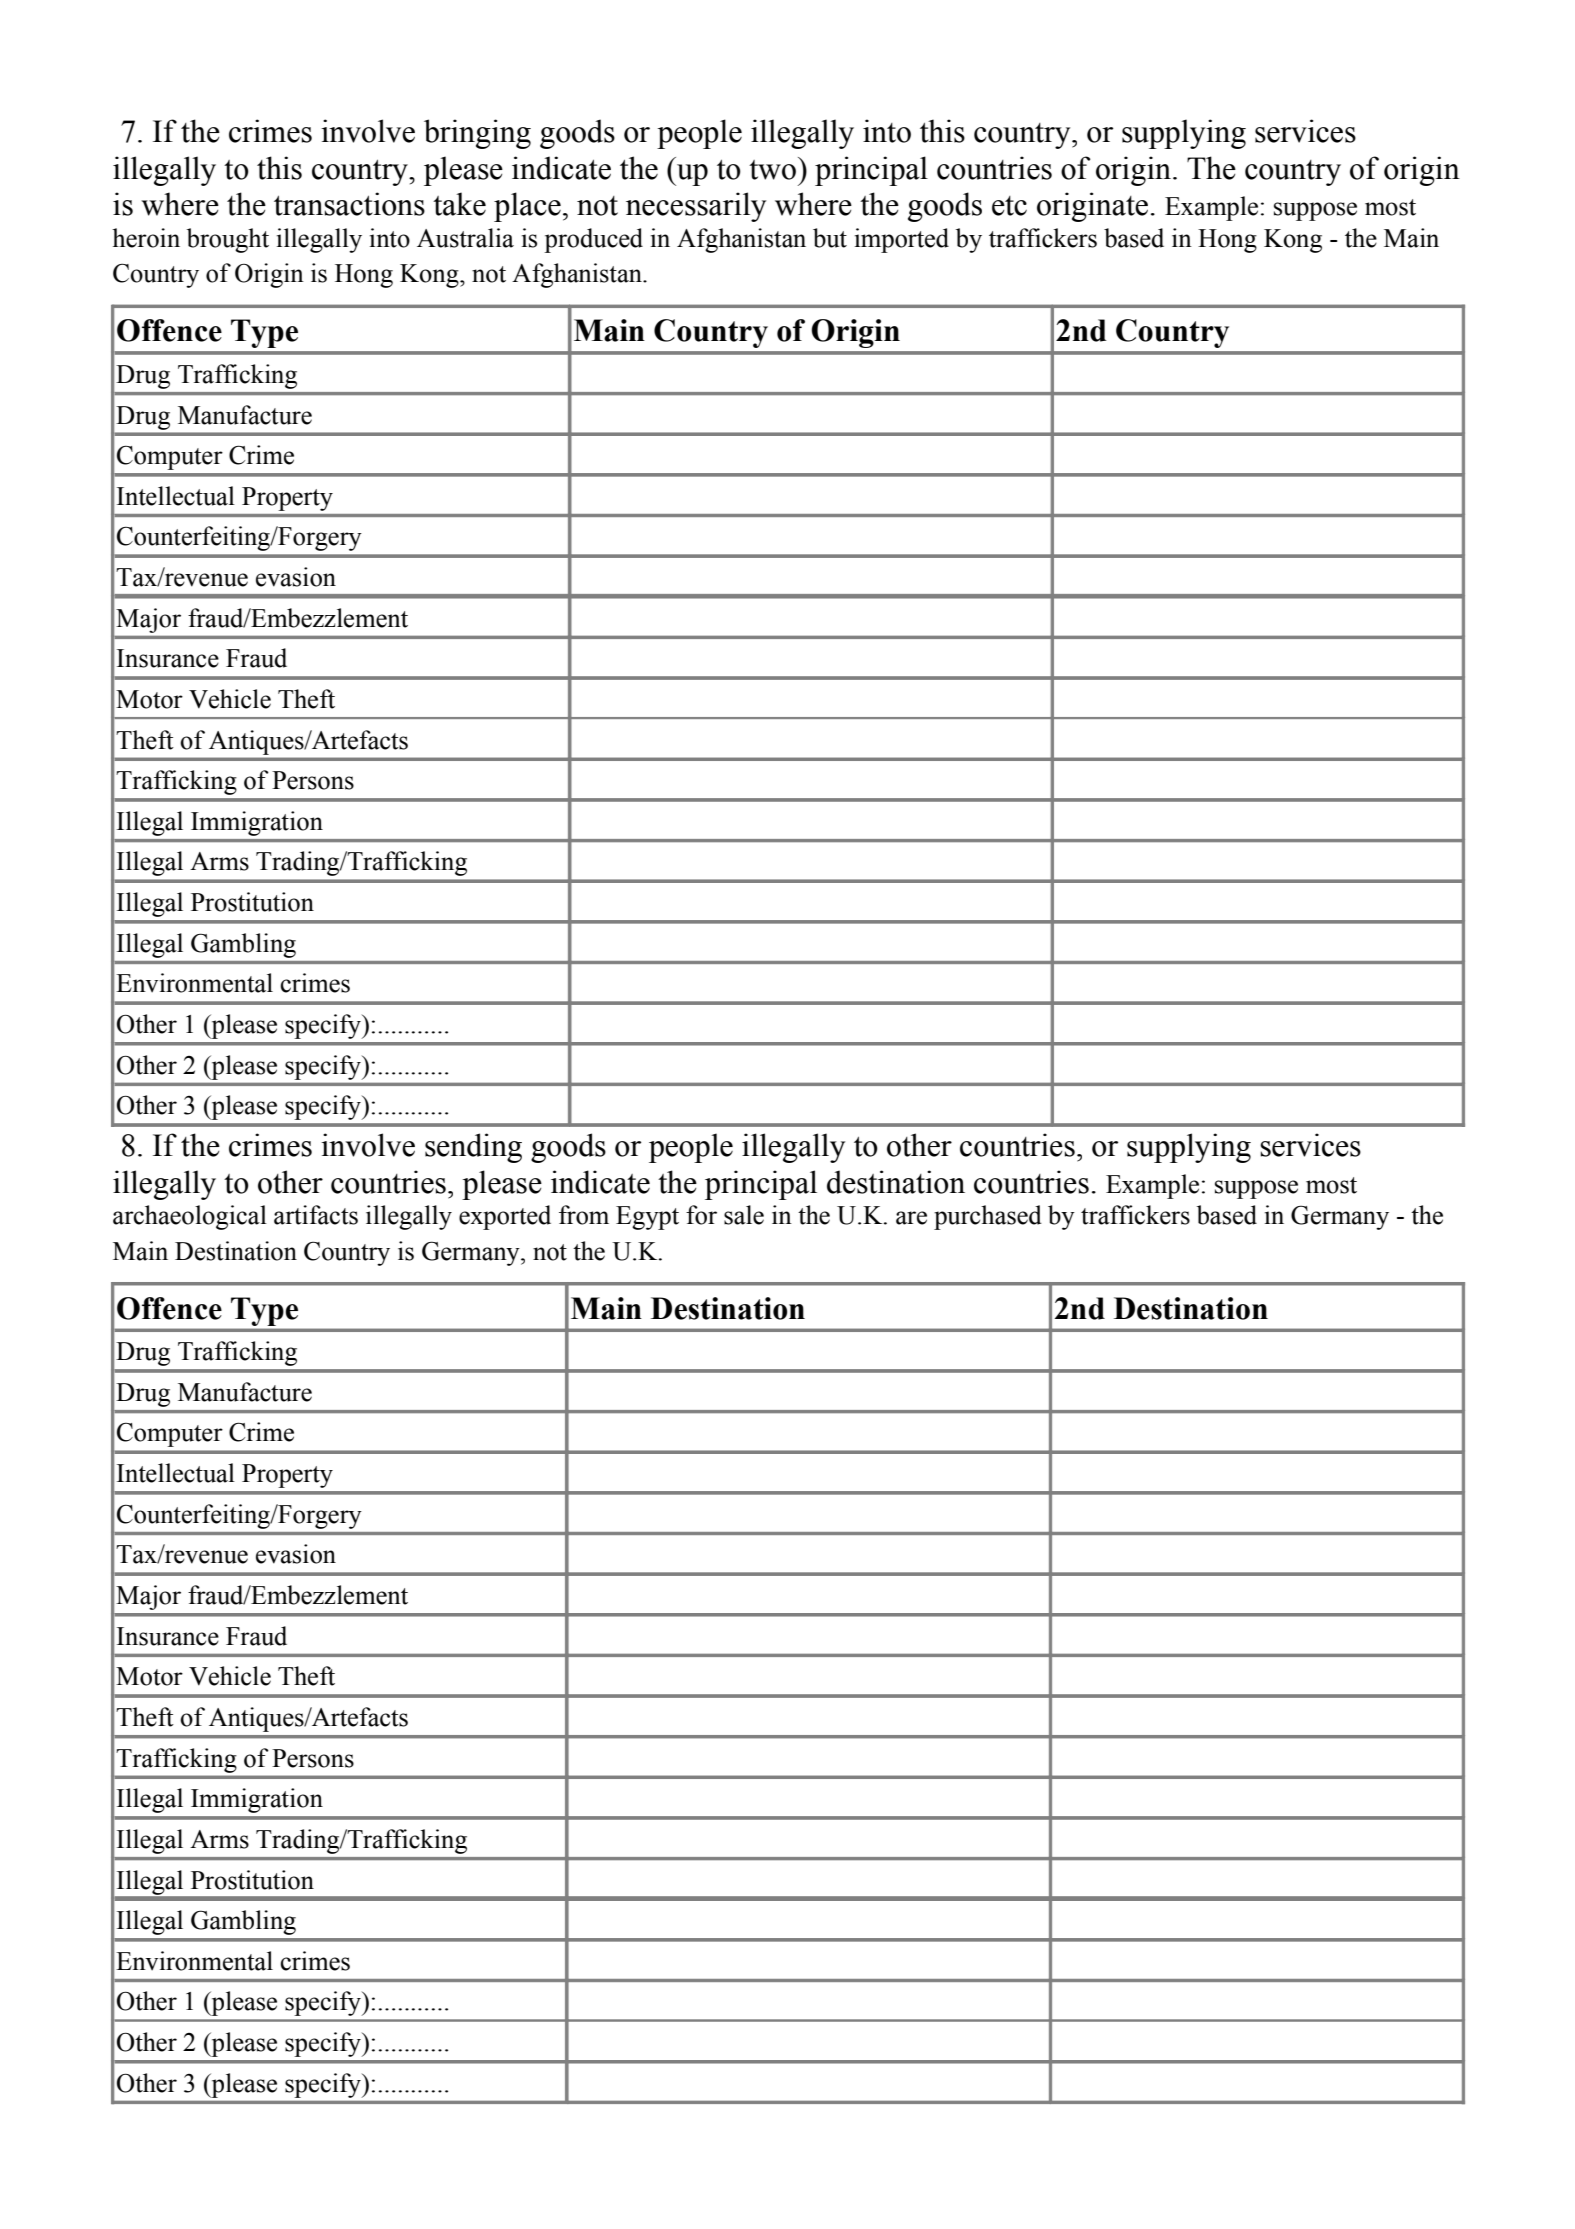 Image resolution: width=1575 pixels, height=2229 pixels. I want to click on are, so click(911, 1218).
